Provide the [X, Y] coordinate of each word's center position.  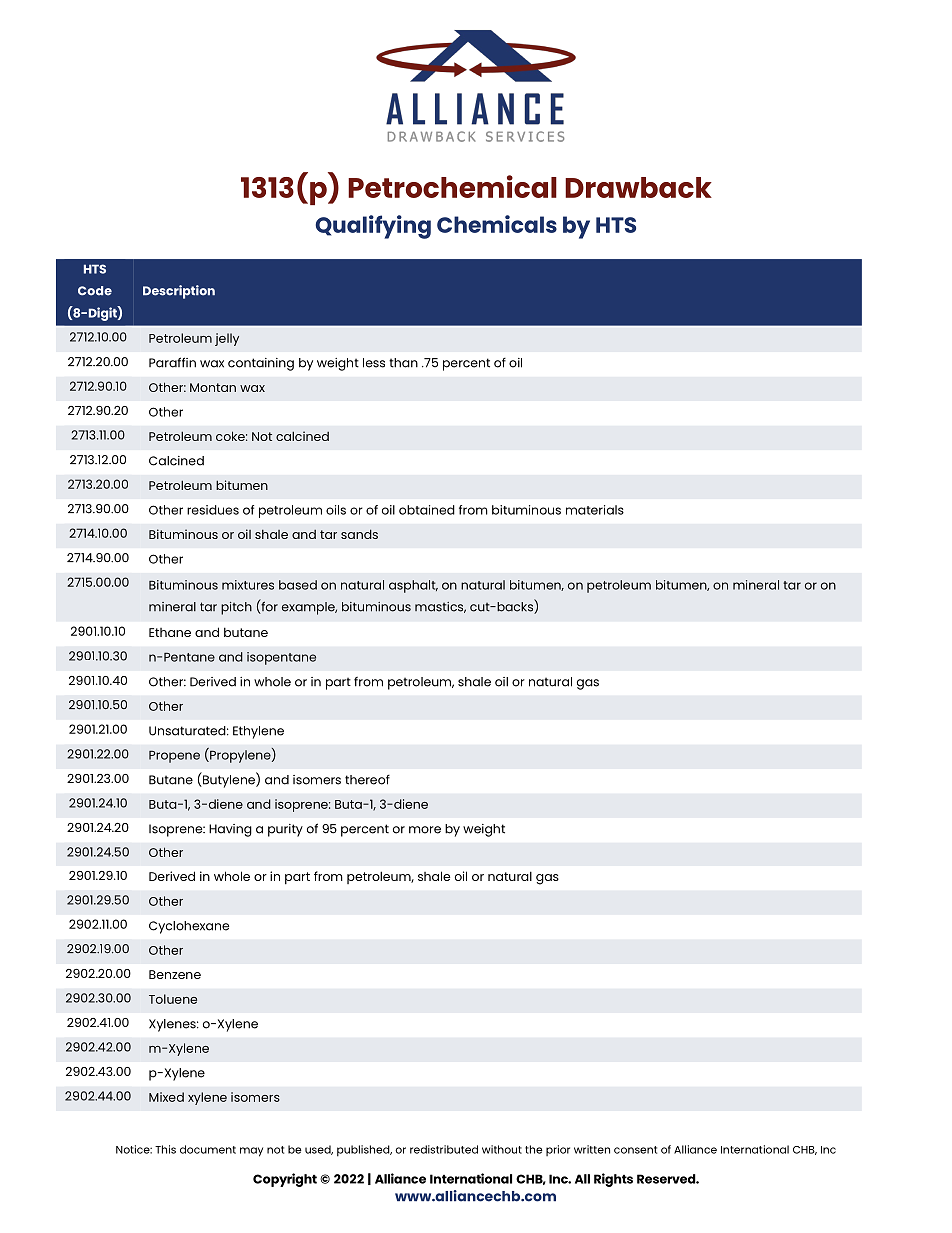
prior [558, 1150]
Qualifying [373, 227]
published [364, 1151]
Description [179, 292]
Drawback [638, 187]
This [165, 1149]
